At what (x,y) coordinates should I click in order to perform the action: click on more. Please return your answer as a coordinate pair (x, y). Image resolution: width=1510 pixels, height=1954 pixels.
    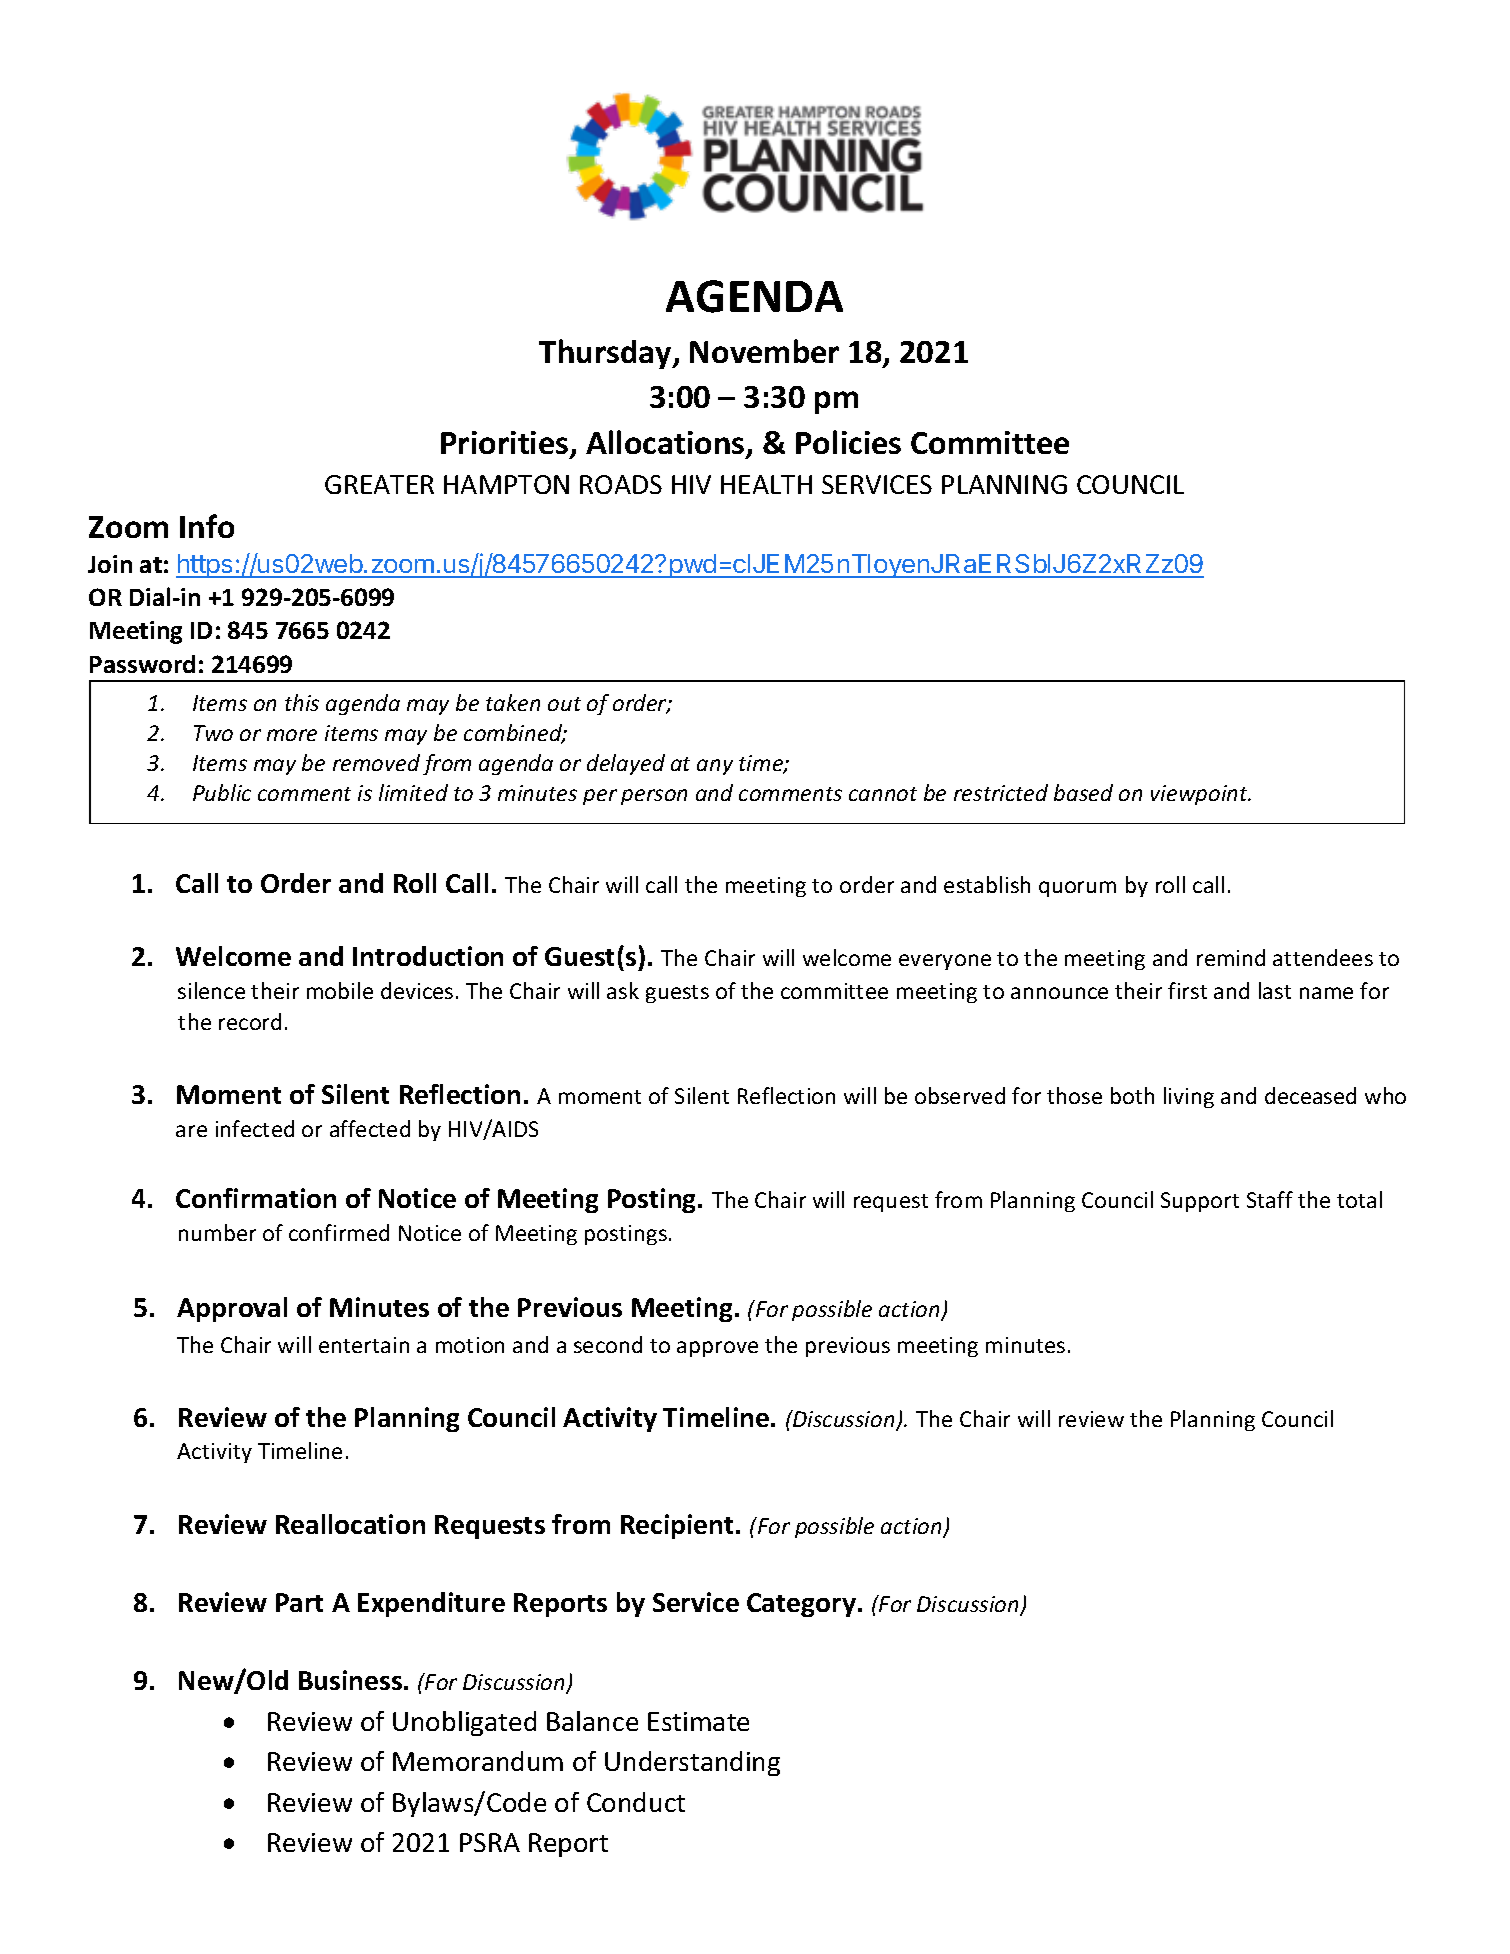
    Looking at the image, I should click on (292, 735).
